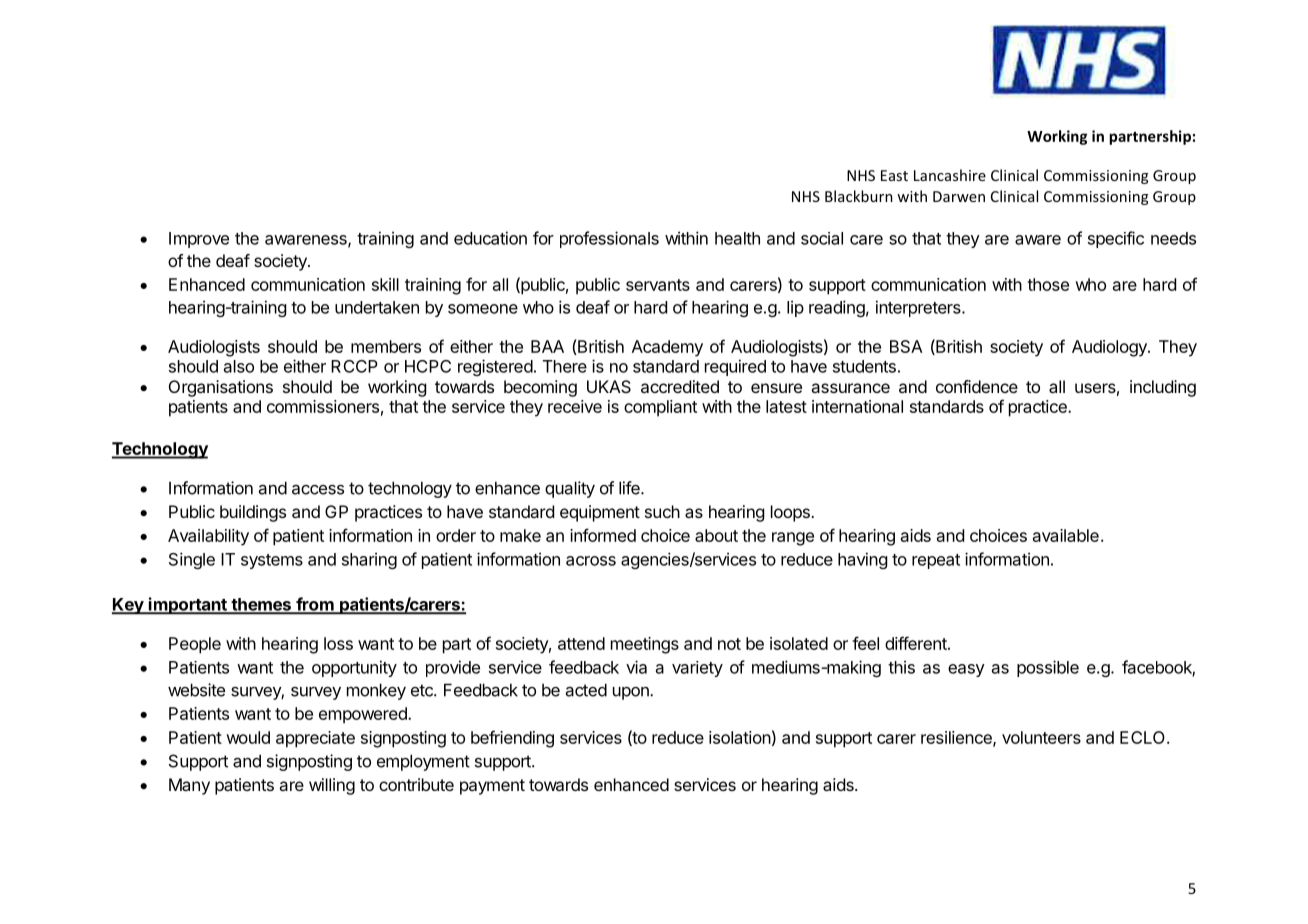 This page has height=924, width=1308. I want to click on Improve, so click(199, 240).
